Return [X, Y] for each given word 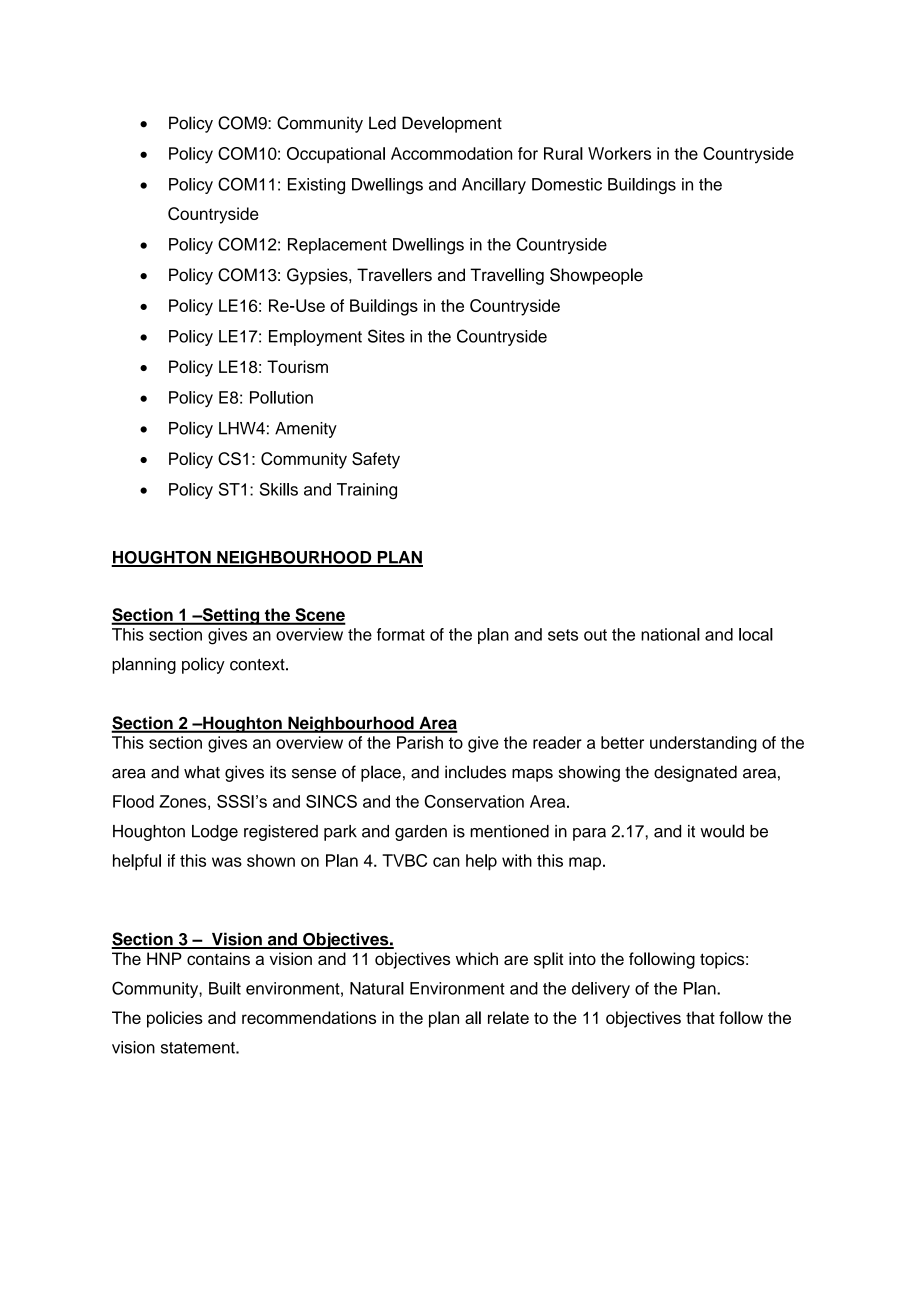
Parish [420, 742]
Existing [316, 186]
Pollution [281, 397]
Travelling [507, 276]
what [202, 772]
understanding [703, 744]
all [473, 1017]
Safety [376, 460]
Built [225, 988]
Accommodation [451, 153]
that [700, 1017]
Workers [619, 153]
